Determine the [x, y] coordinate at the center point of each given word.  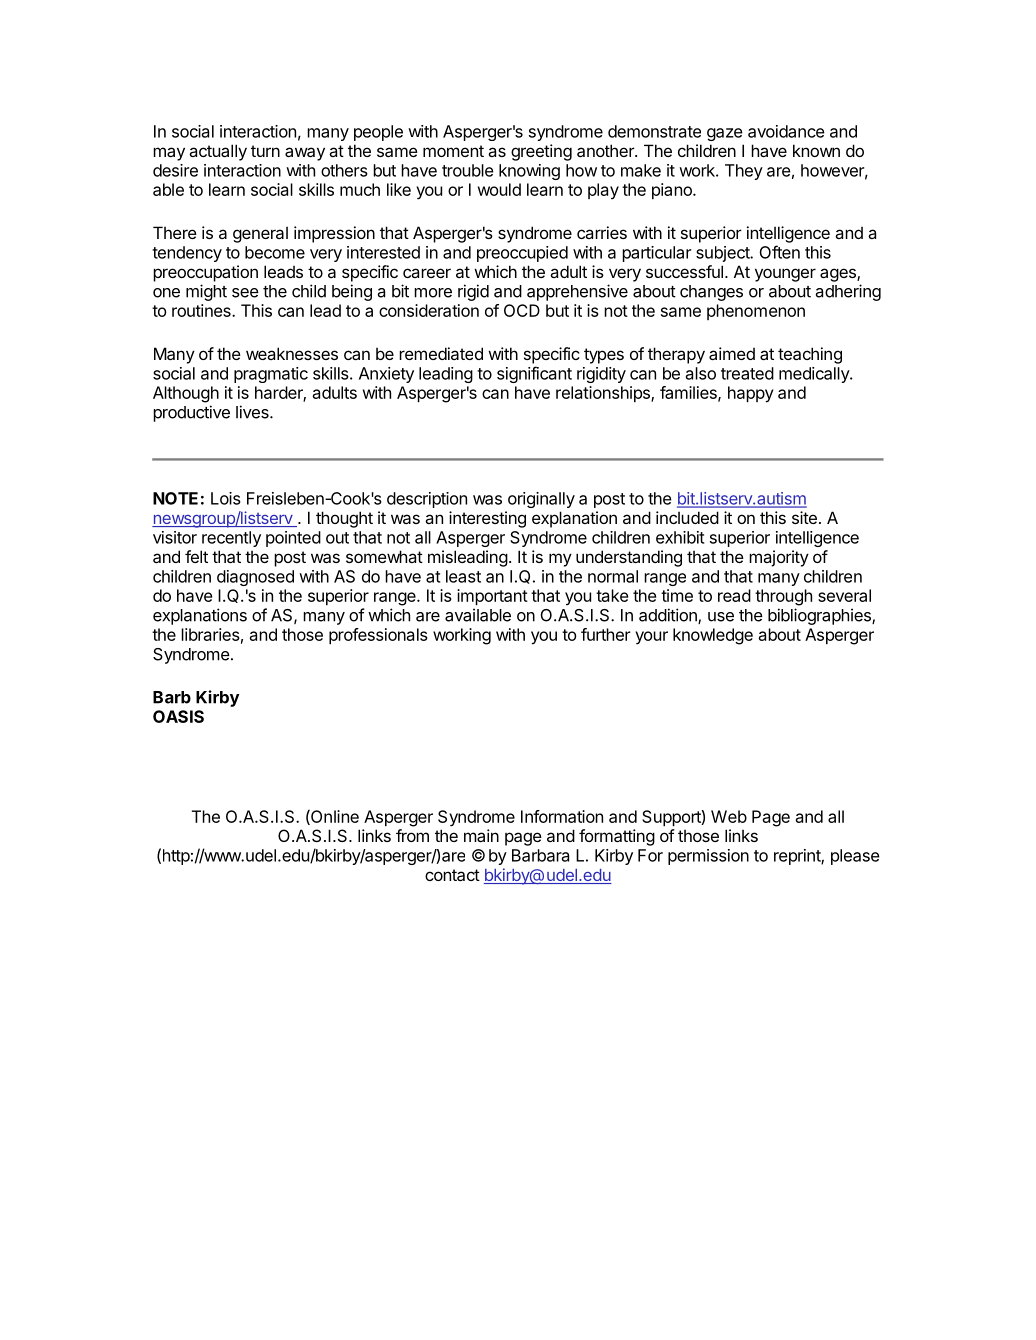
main [481, 835]
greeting [541, 152]
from [412, 835]
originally [541, 500]
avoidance [786, 131]
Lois [226, 498]
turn [265, 151]
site [804, 517]
